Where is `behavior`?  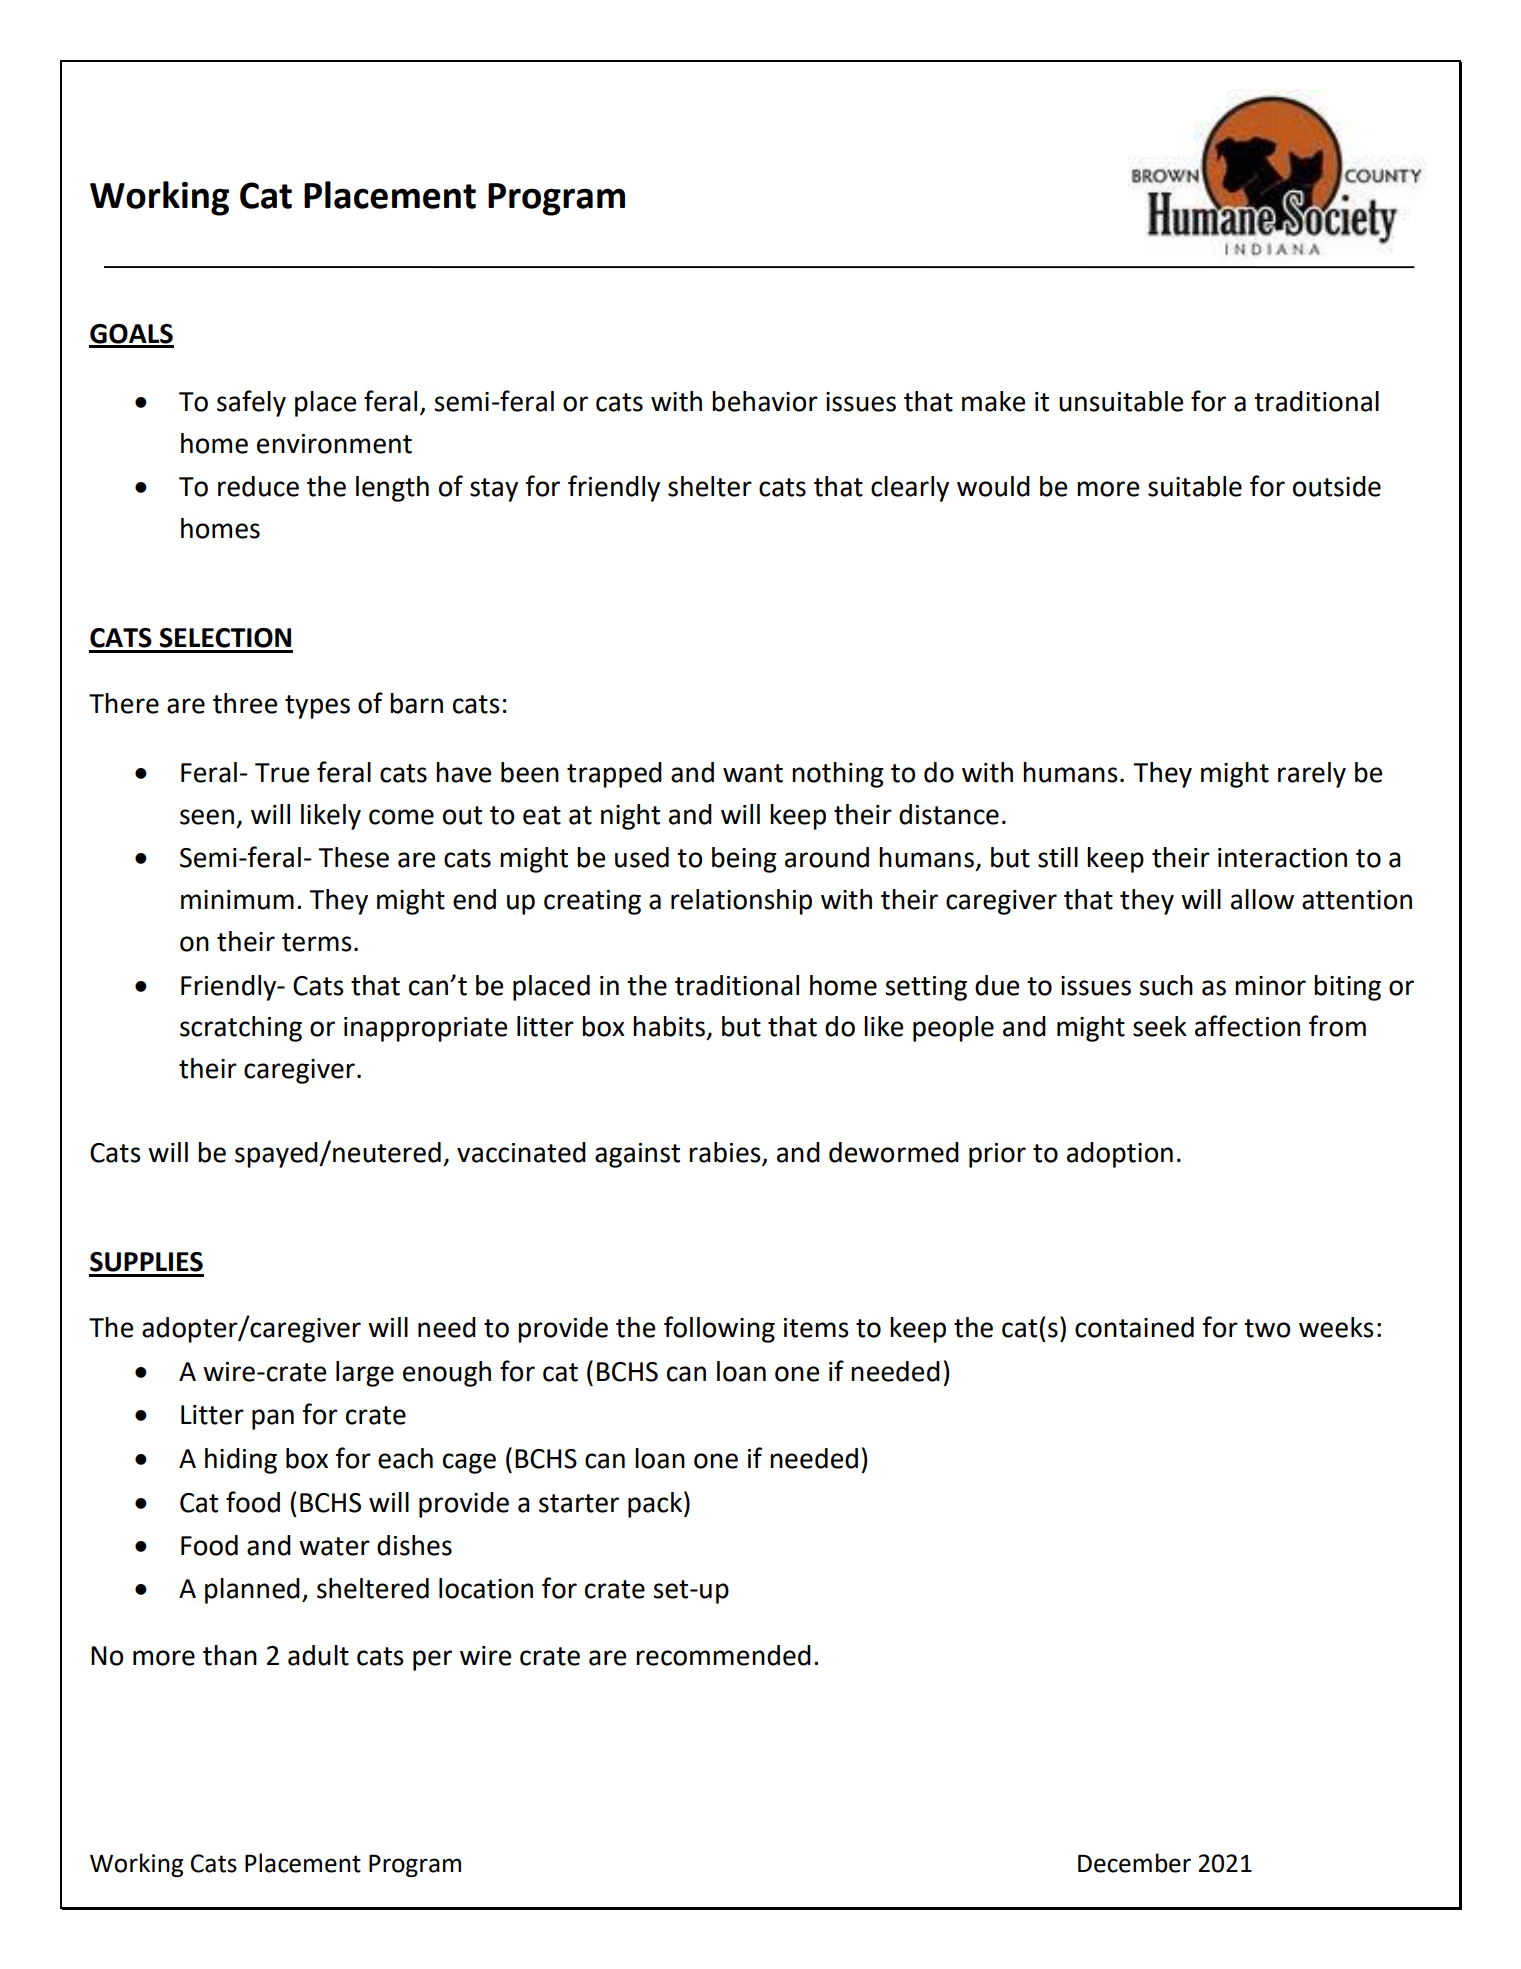 behavior is located at coordinates (765, 401).
